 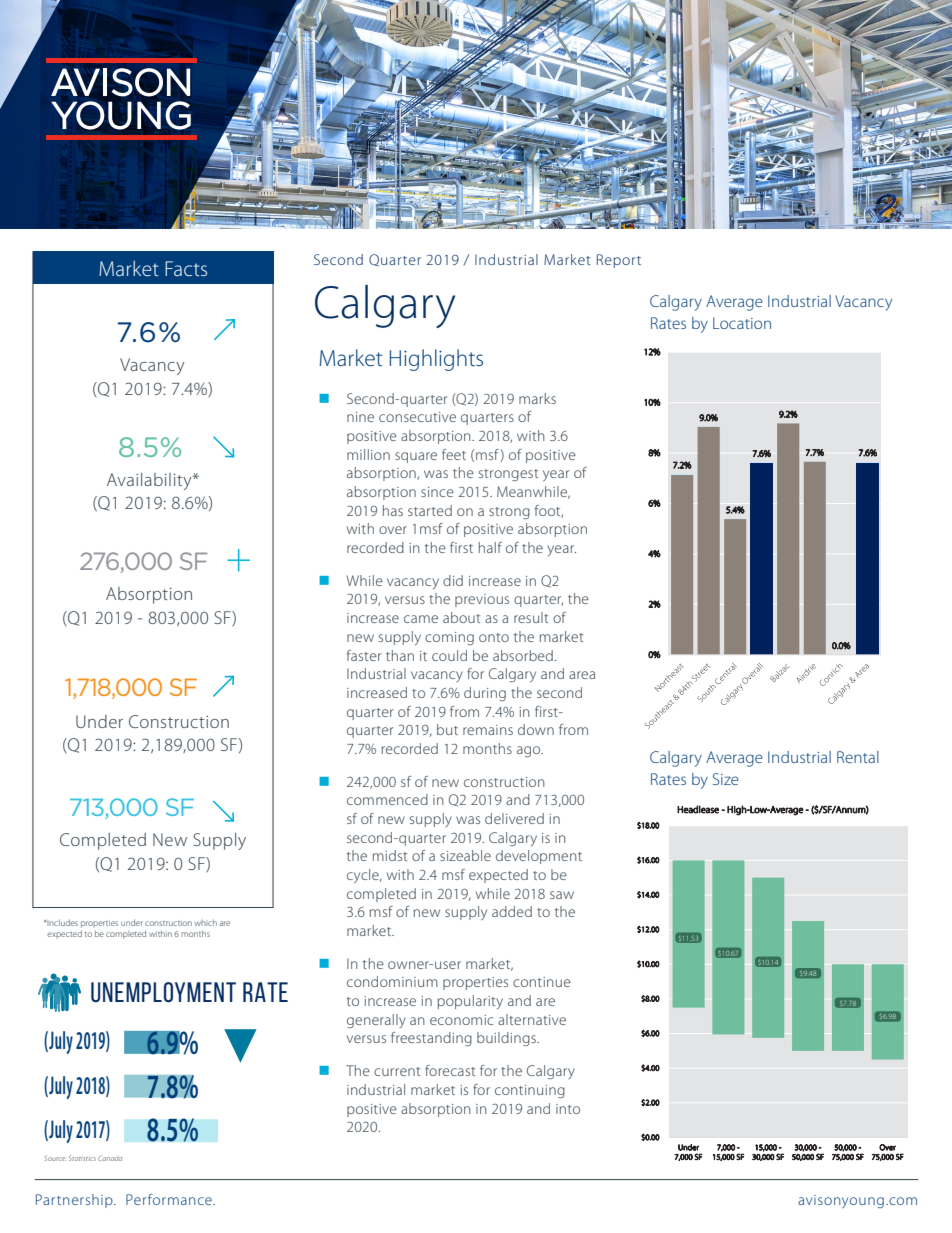 What do you see at coordinates (110, 1158) in the document?
I see `Canada` at bounding box center [110, 1158].
